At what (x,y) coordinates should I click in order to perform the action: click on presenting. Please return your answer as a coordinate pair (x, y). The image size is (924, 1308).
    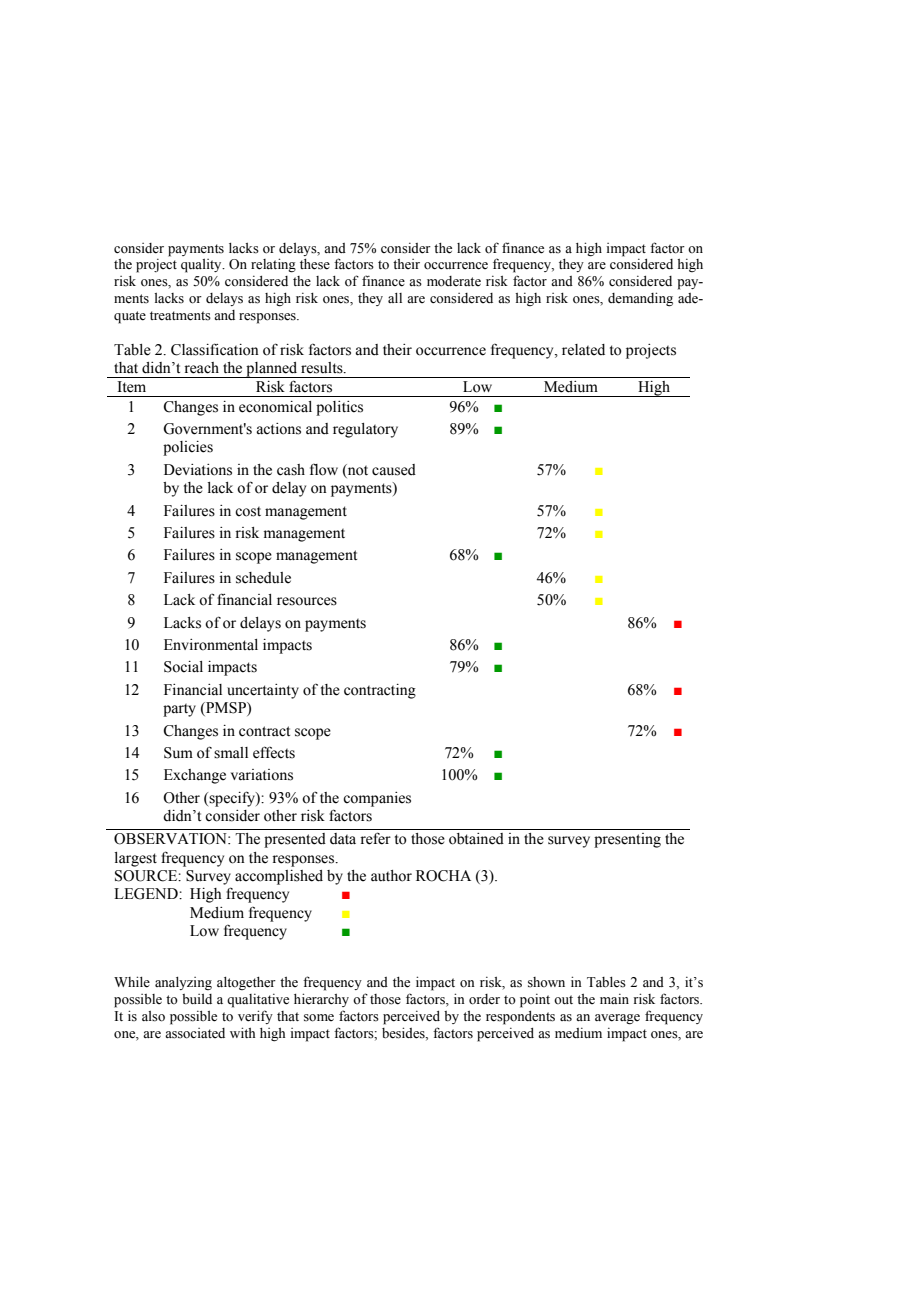
    Looking at the image, I should click on (627, 840).
